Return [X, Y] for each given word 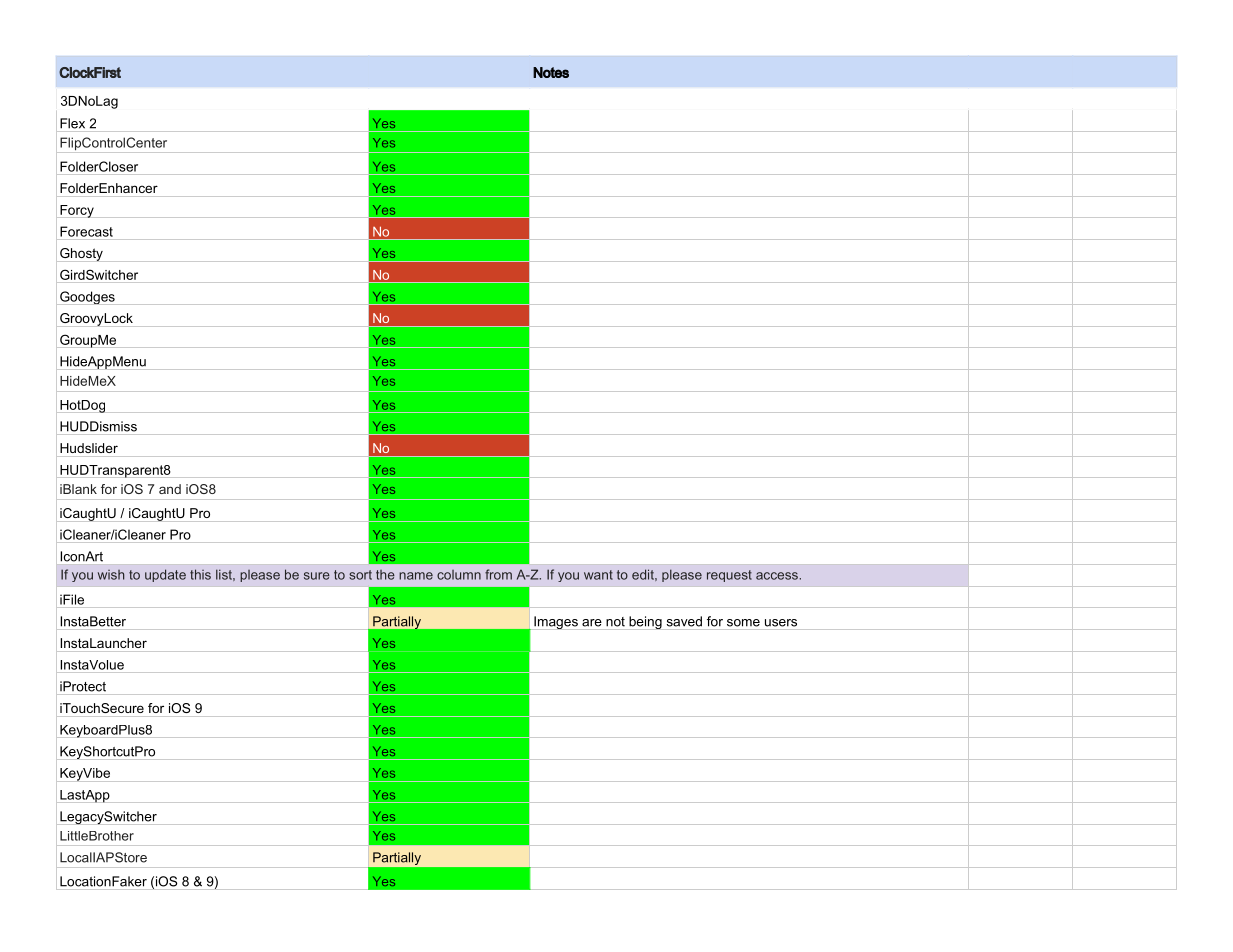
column [459, 575]
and [170, 489]
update [165, 575]
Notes [551, 72]
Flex [72, 123]
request [729, 576]
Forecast [86, 231]
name [416, 576]
